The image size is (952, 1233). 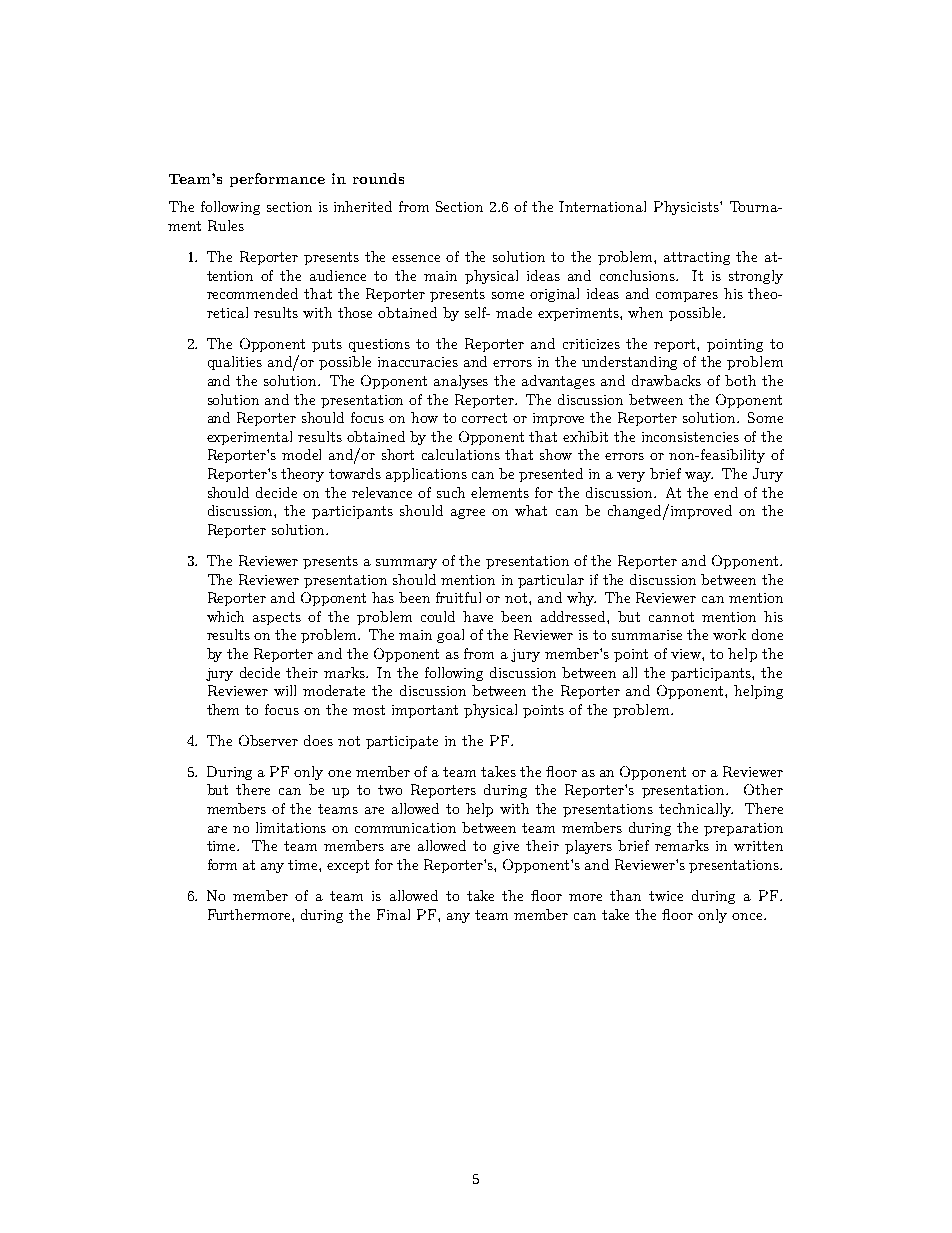 What do you see at coordinates (268, 740) in the screenshot?
I see `Observer` at bounding box center [268, 740].
